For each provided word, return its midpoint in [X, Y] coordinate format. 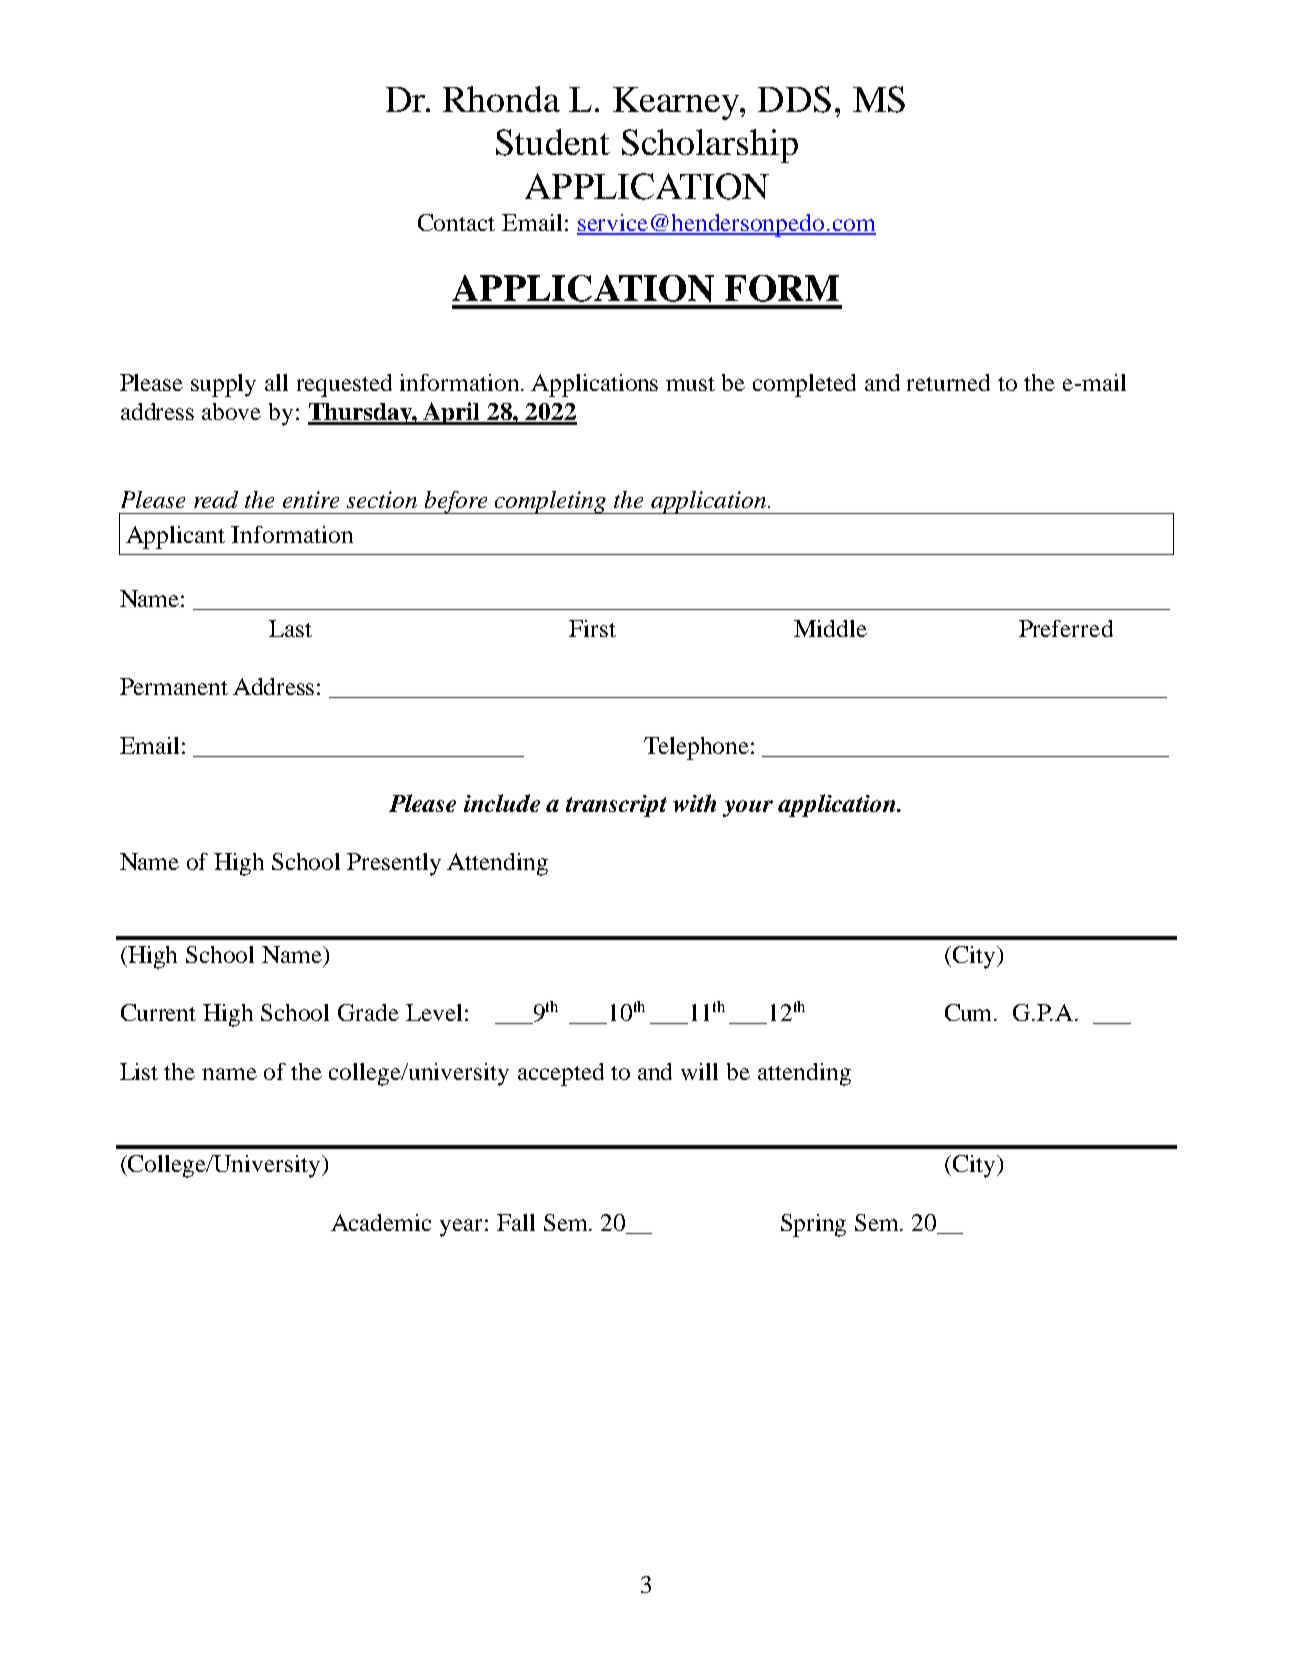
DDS [794, 99]
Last [290, 628]
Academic [381, 1222]
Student [553, 142]
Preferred [1066, 628]
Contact [456, 222]
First [592, 628]
